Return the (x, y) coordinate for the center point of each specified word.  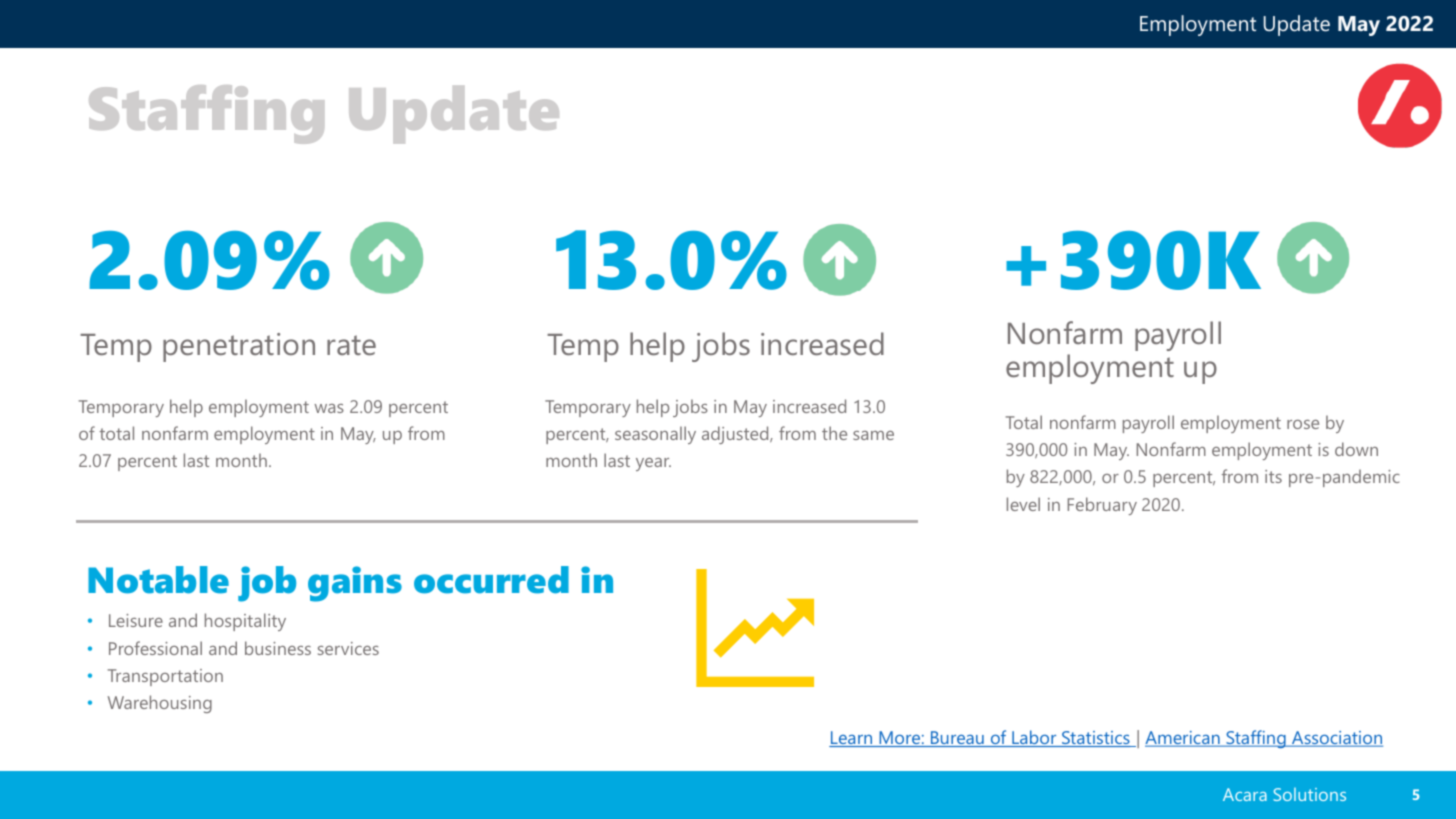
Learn (852, 739)
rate (351, 345)
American (1183, 739)
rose (1303, 424)
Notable (158, 580)
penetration (239, 347)
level (1023, 504)
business (278, 648)
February (1102, 506)
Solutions (1309, 794)
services (348, 648)
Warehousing (160, 704)
